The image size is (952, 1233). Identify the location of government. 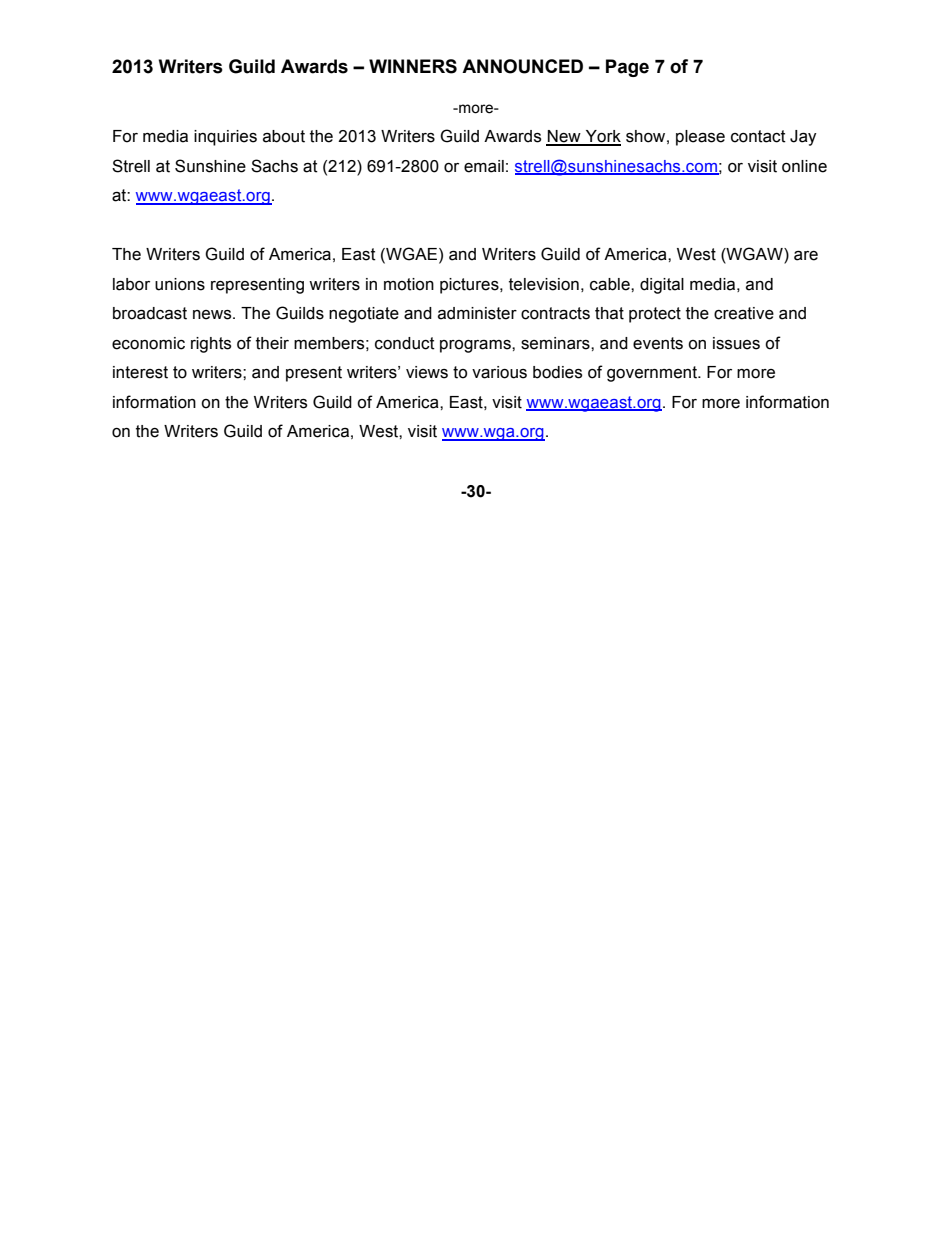
(653, 374).
